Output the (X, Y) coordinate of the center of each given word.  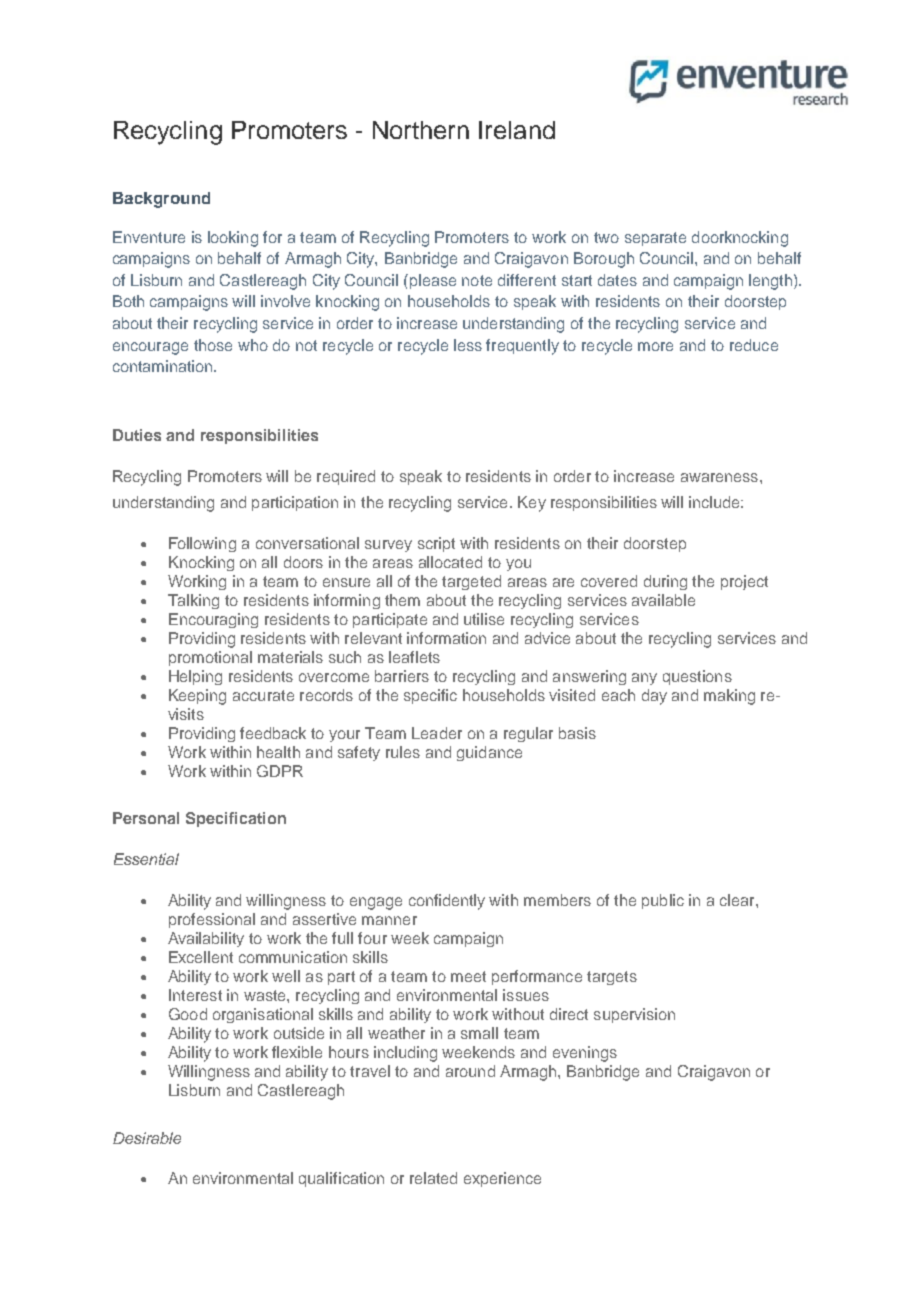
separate (655, 239)
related (433, 1178)
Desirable (147, 1138)
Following (202, 544)
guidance (489, 753)
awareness (721, 477)
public (663, 901)
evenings (585, 1054)
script (436, 544)
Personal (146, 818)
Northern (421, 130)
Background (161, 200)
